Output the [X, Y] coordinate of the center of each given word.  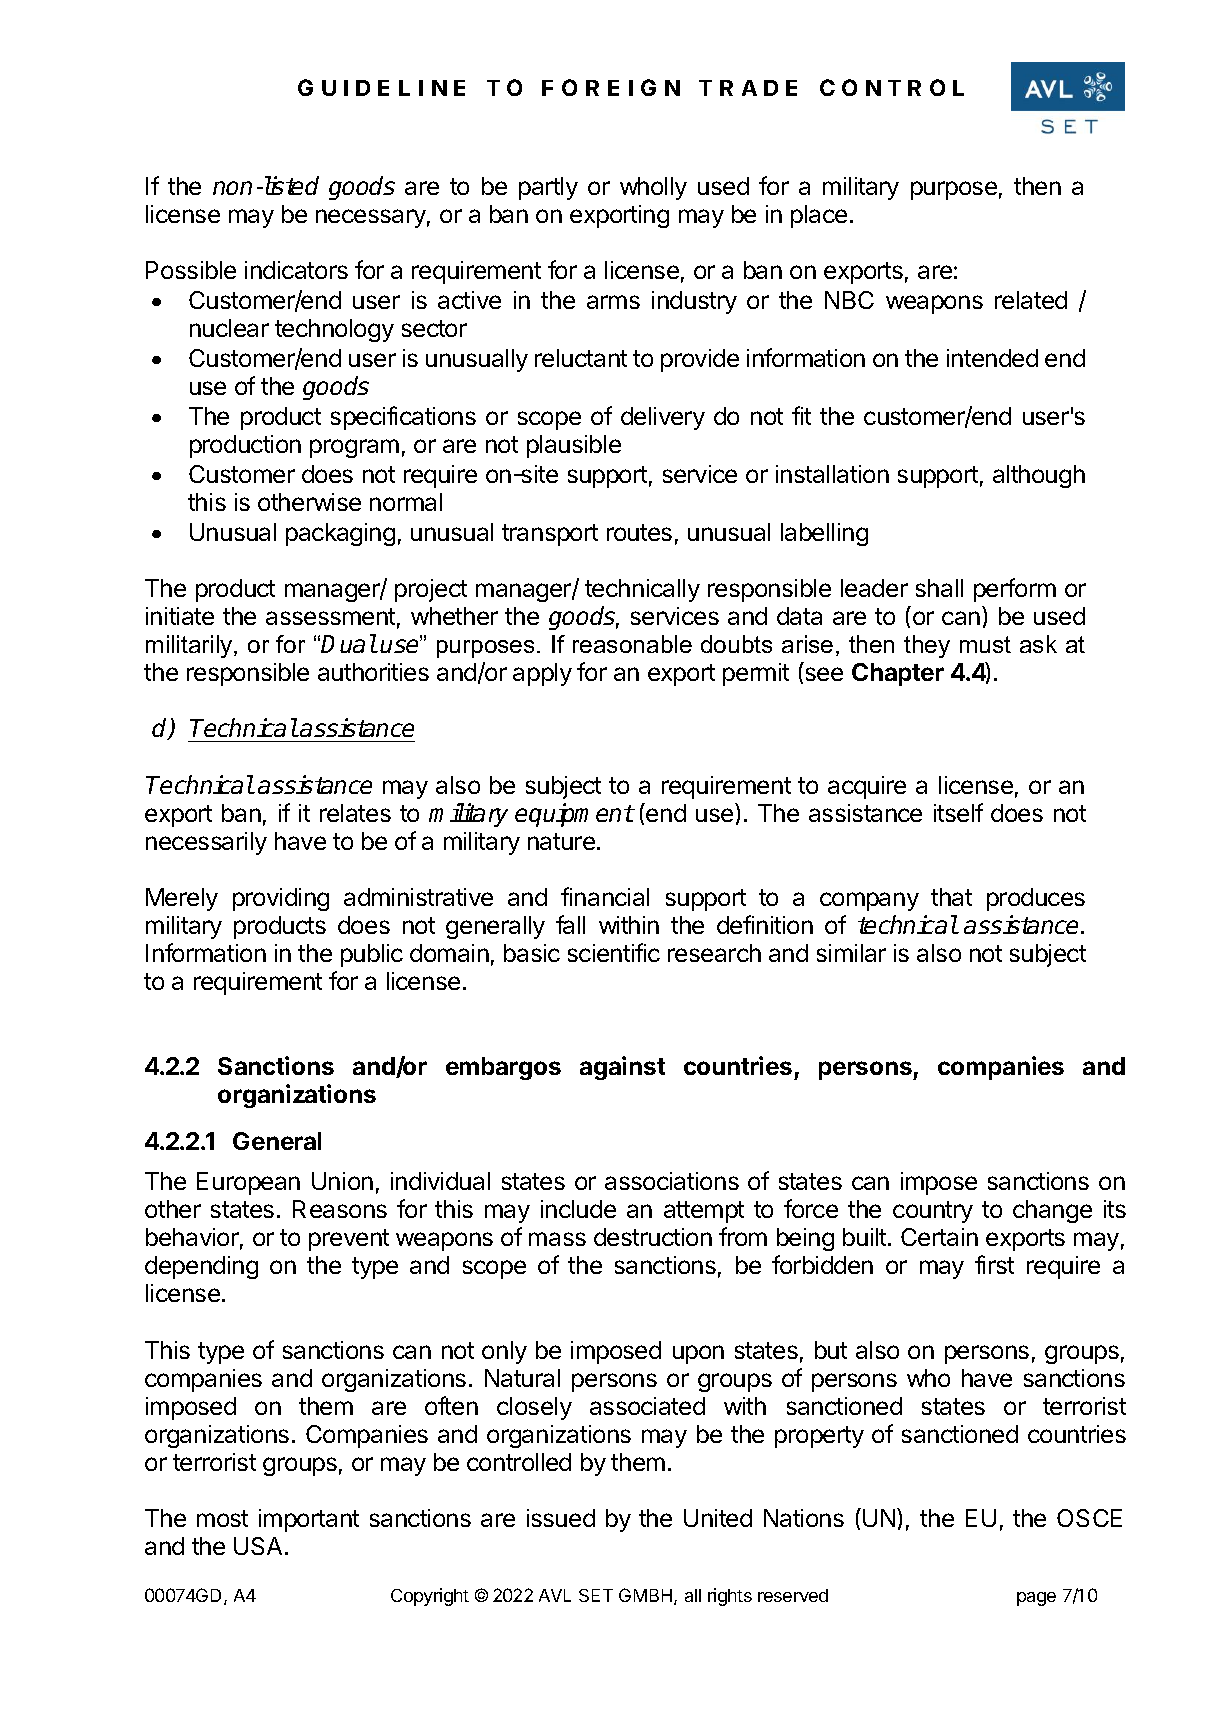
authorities [373, 672]
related [1031, 300]
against [622, 1068]
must [985, 644]
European [248, 1183]
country [933, 1212]
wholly [653, 188]
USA [258, 1546]
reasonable [632, 644]
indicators [296, 270]
